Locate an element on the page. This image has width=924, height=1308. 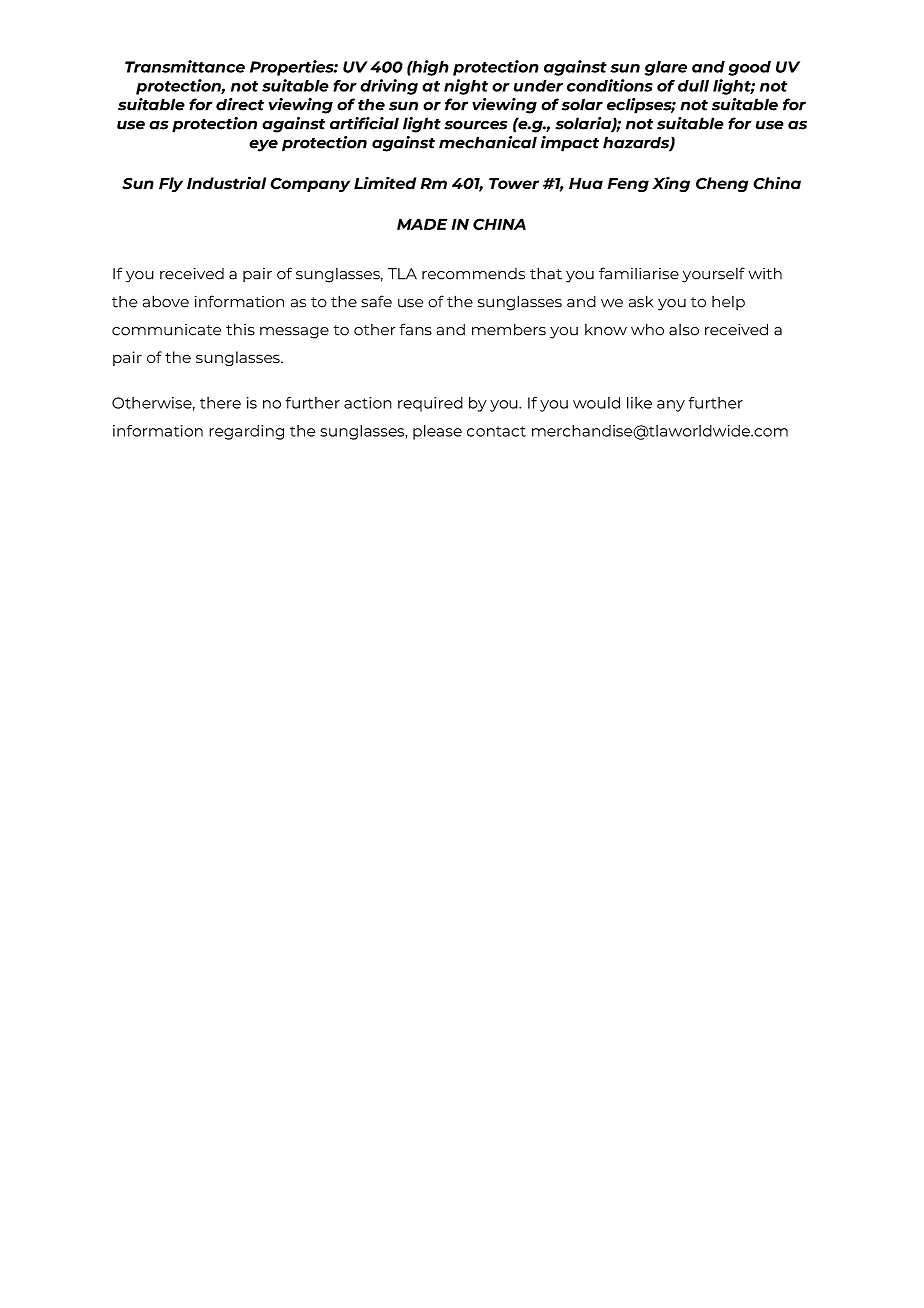
members is located at coordinates (509, 329).
